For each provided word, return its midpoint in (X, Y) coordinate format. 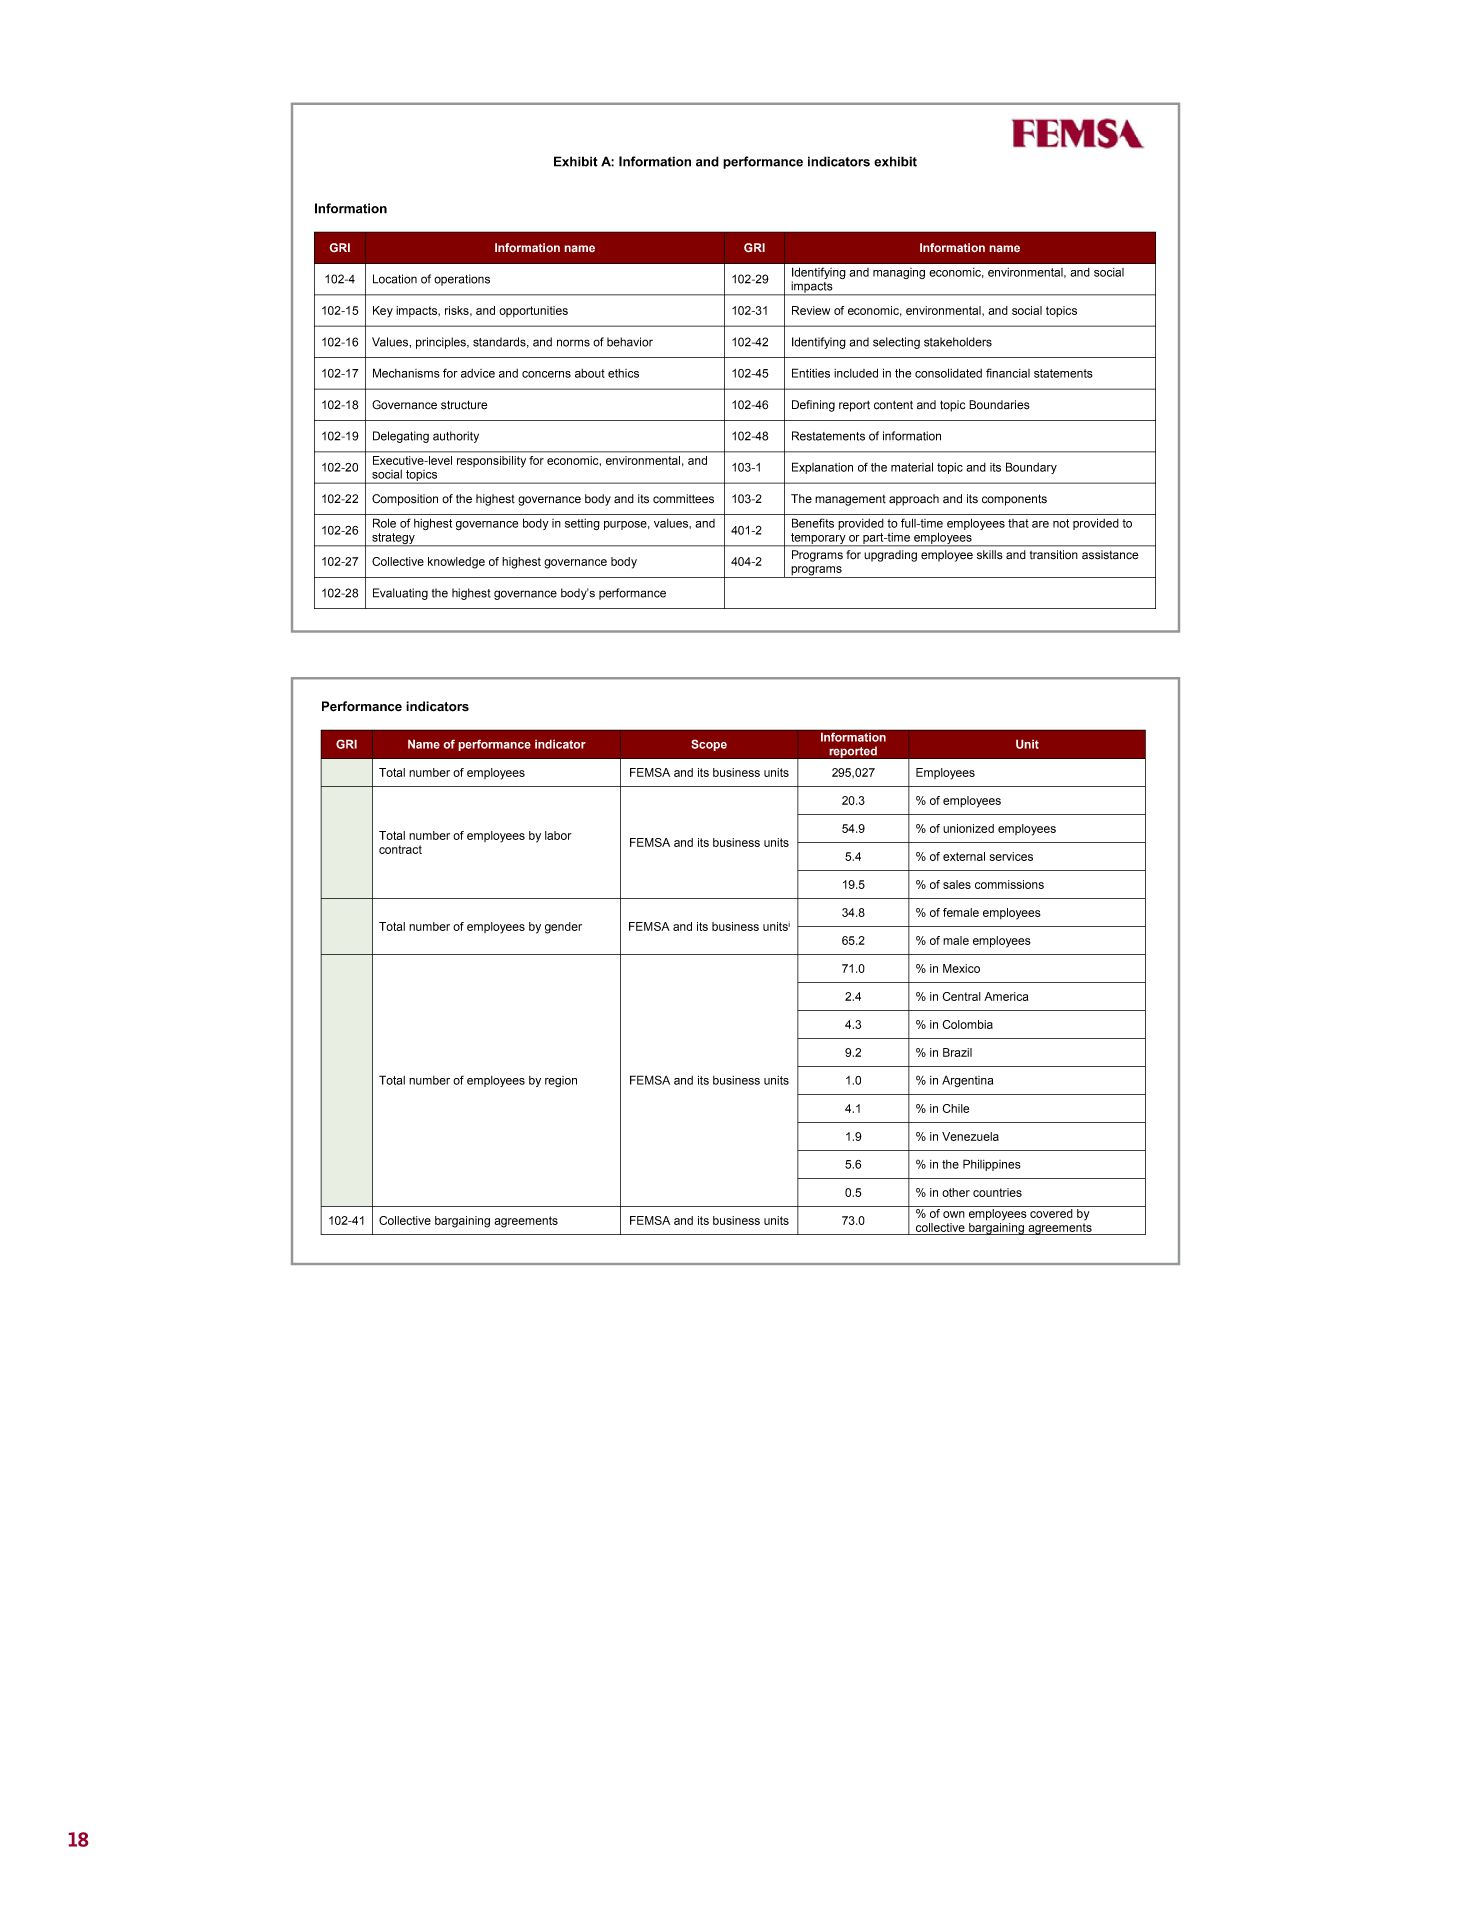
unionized (968, 828)
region (561, 1081)
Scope (709, 745)
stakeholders (958, 342)
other (956, 1192)
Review (811, 310)
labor (558, 835)
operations (462, 280)
